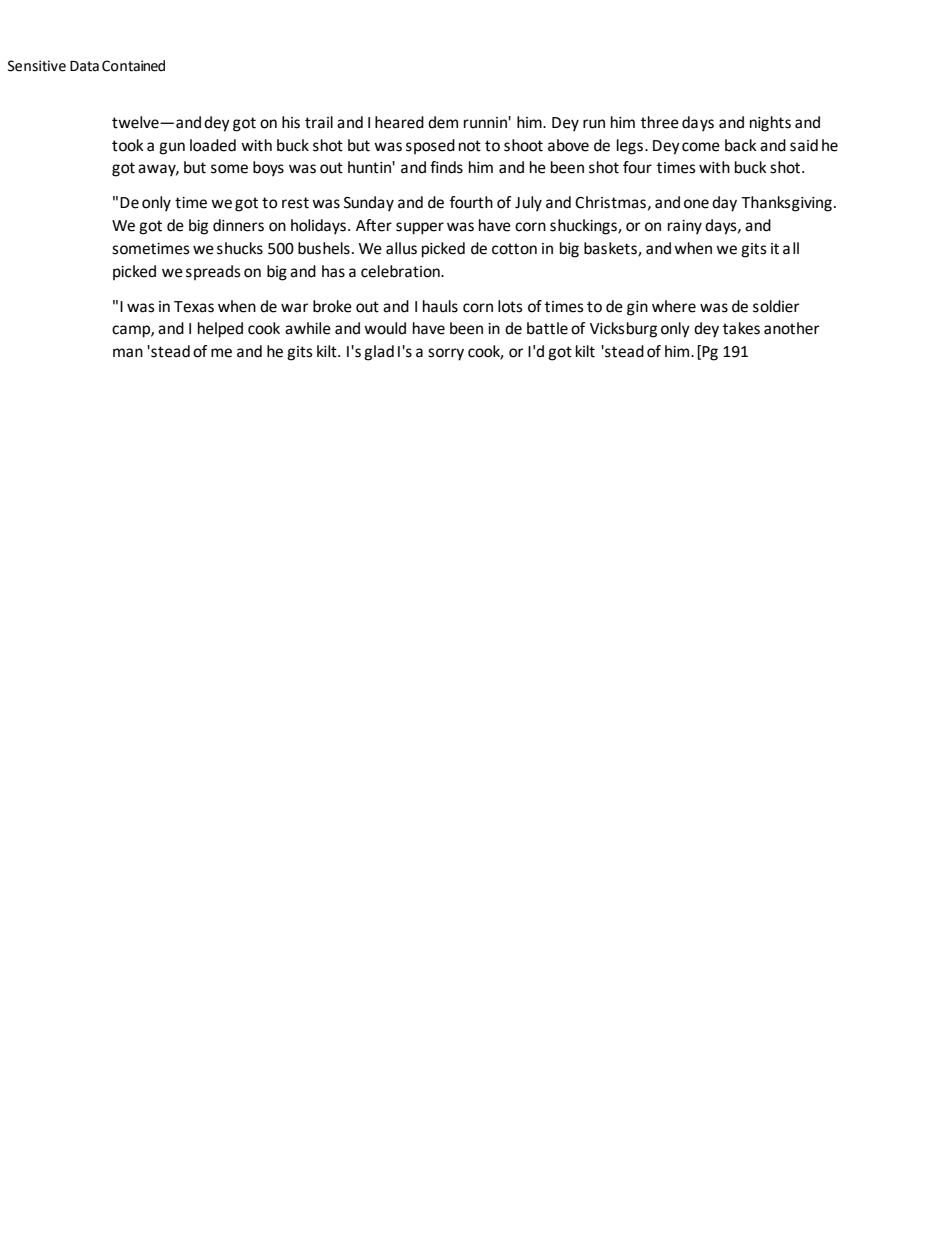 Image resolution: width=952 pixels, height=1233 pixels. I want to click on man, so click(128, 353).
